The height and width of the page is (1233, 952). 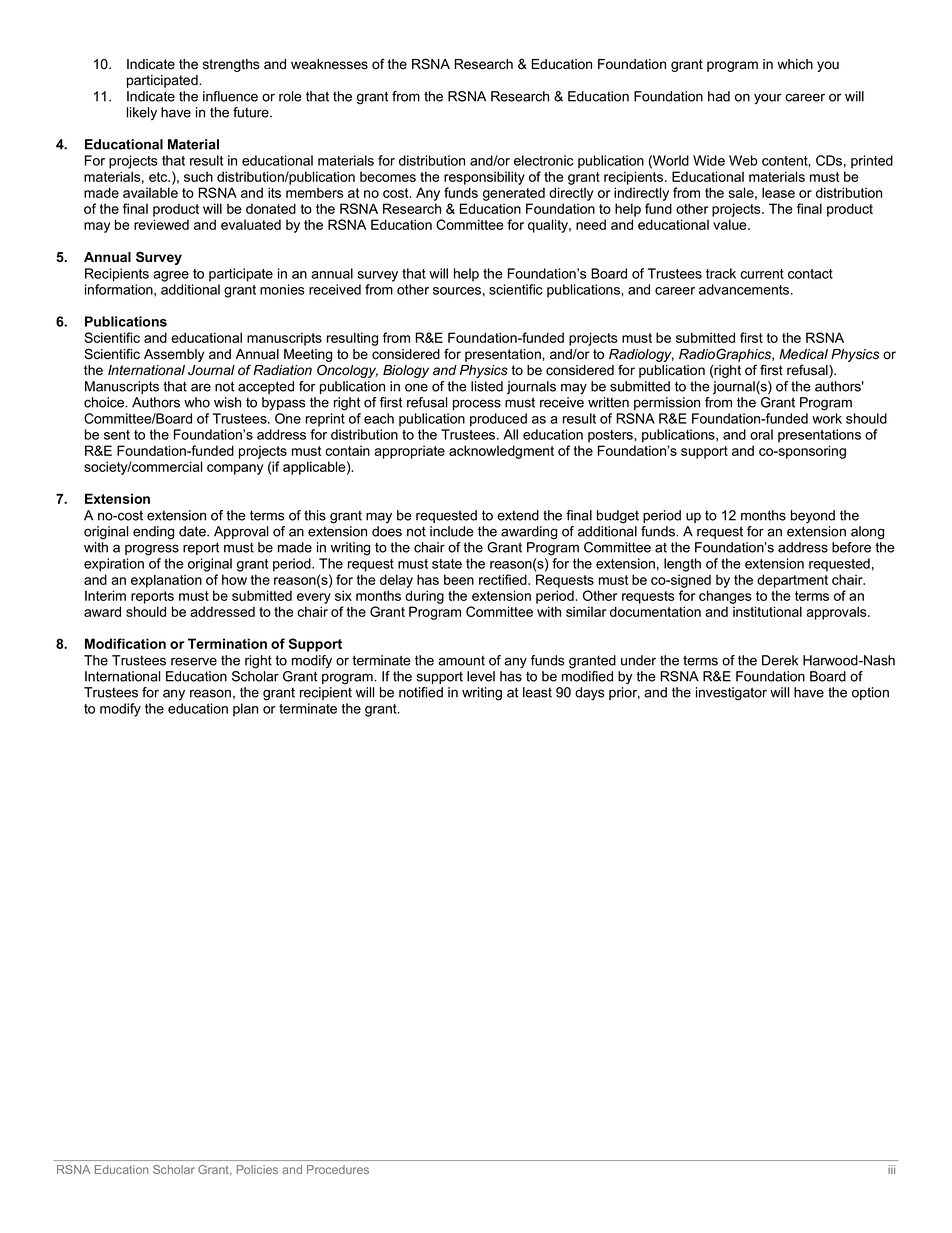 What do you see at coordinates (227, 643) in the page?
I see `Termination` at bounding box center [227, 643].
